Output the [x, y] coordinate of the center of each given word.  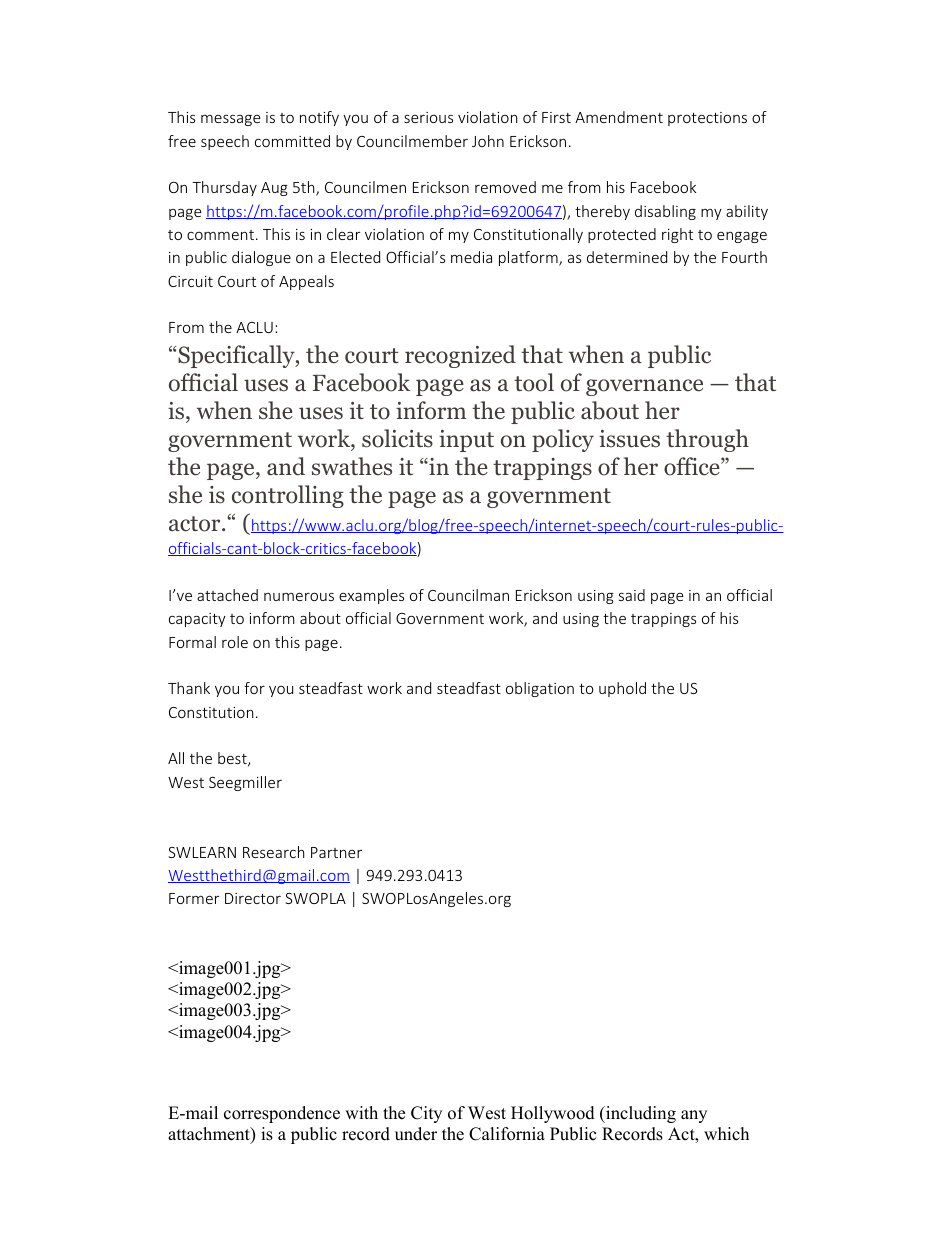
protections [707, 119]
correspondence [282, 1114]
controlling [288, 496]
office [693, 466]
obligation [540, 689]
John [488, 141]
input [466, 441]
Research [274, 852]
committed [292, 141]
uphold [622, 689]
